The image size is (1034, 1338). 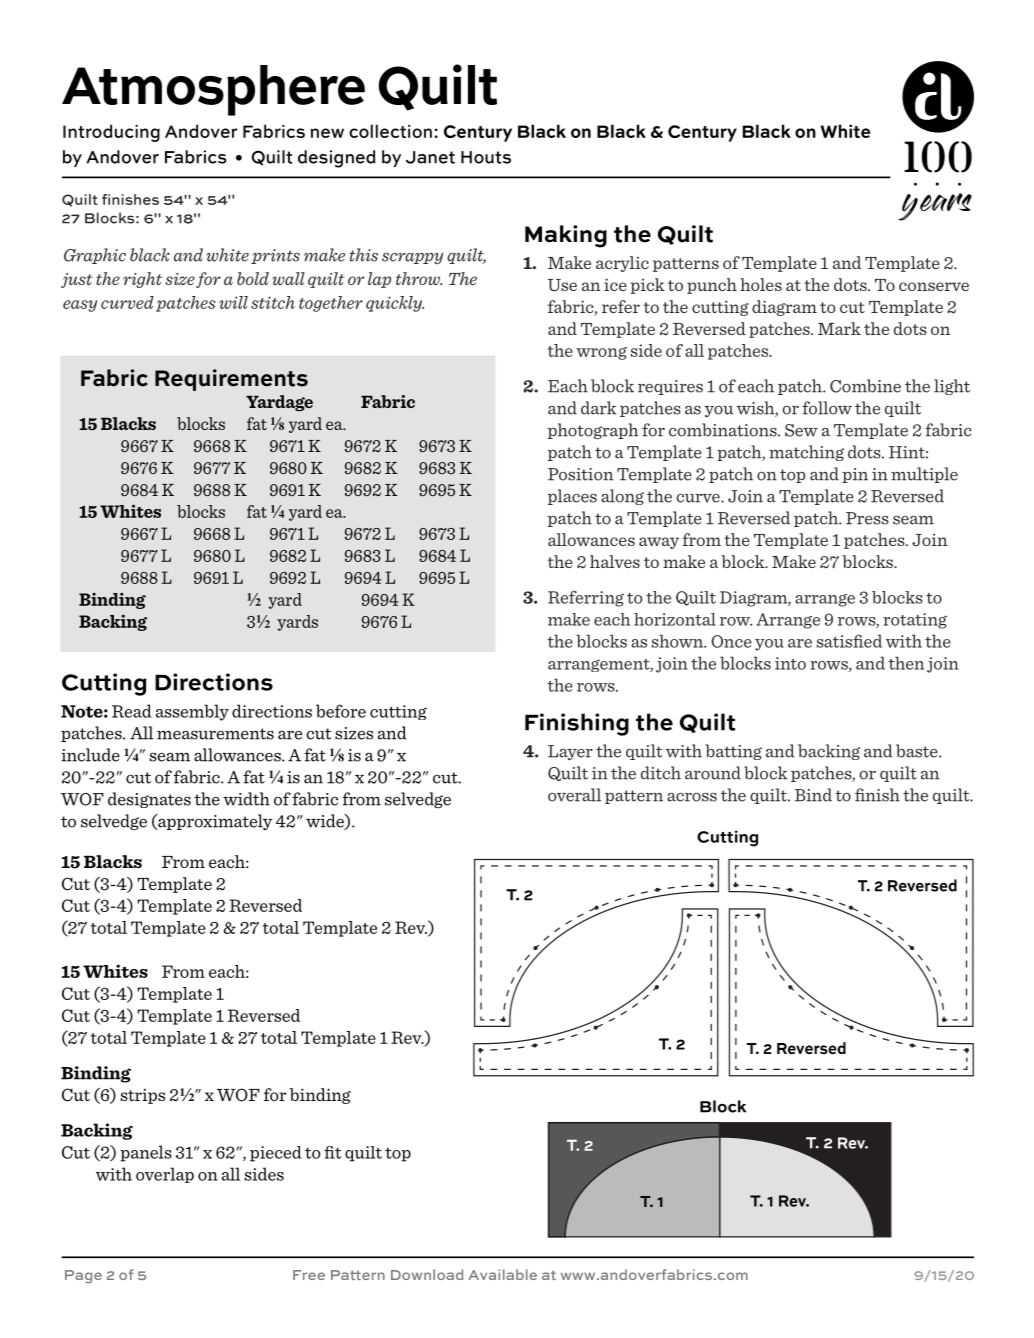 What do you see at coordinates (430, 157) in the page?
I see `Janet` at bounding box center [430, 157].
